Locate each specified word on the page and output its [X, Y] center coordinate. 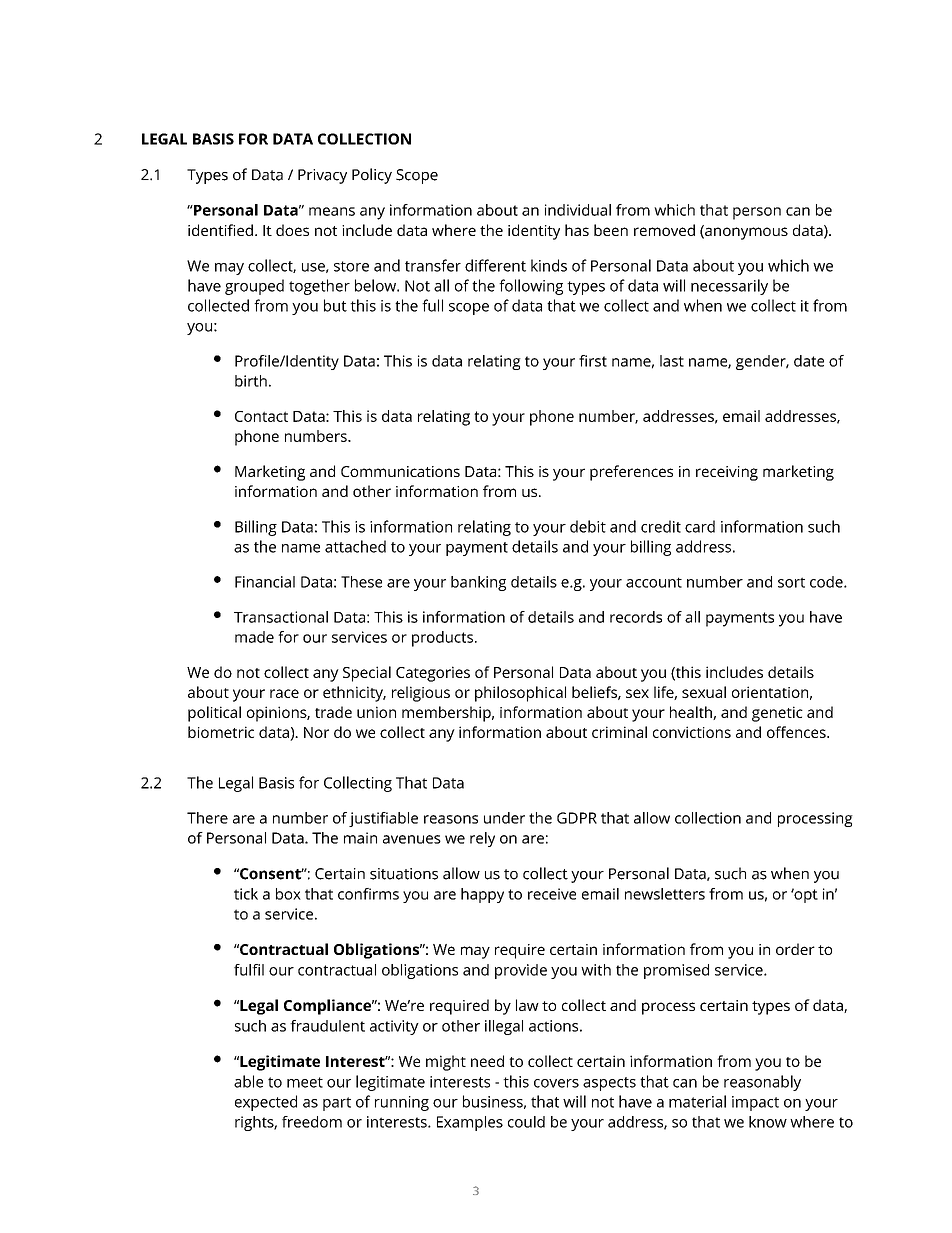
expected [266, 1103]
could [526, 1122]
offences [797, 732]
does [292, 230]
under [504, 818]
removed [664, 230]
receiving [727, 473]
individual [578, 210]
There [207, 818]
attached [355, 546]
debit [588, 526]
